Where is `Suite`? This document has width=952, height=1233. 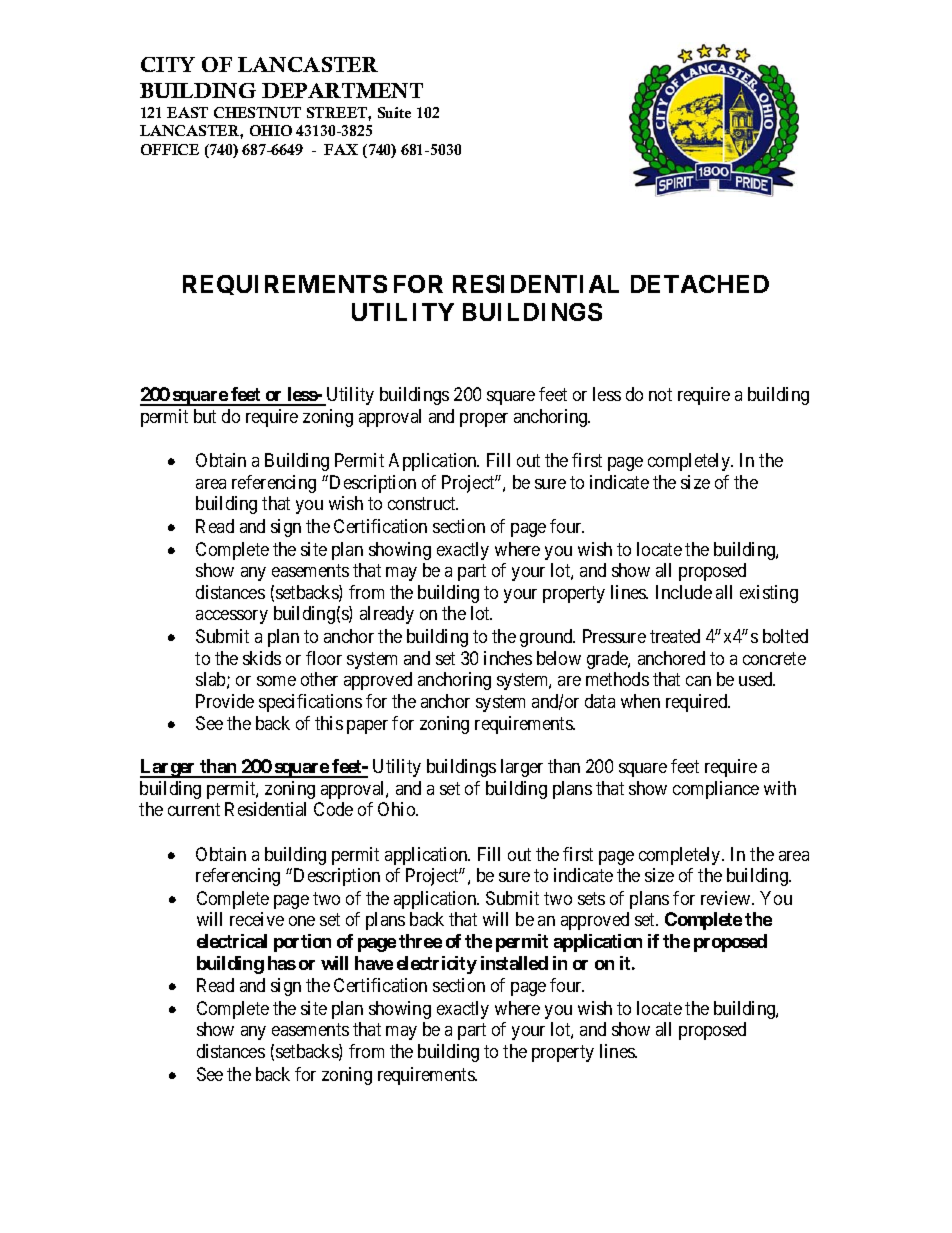
Suite is located at coordinates (394, 112).
